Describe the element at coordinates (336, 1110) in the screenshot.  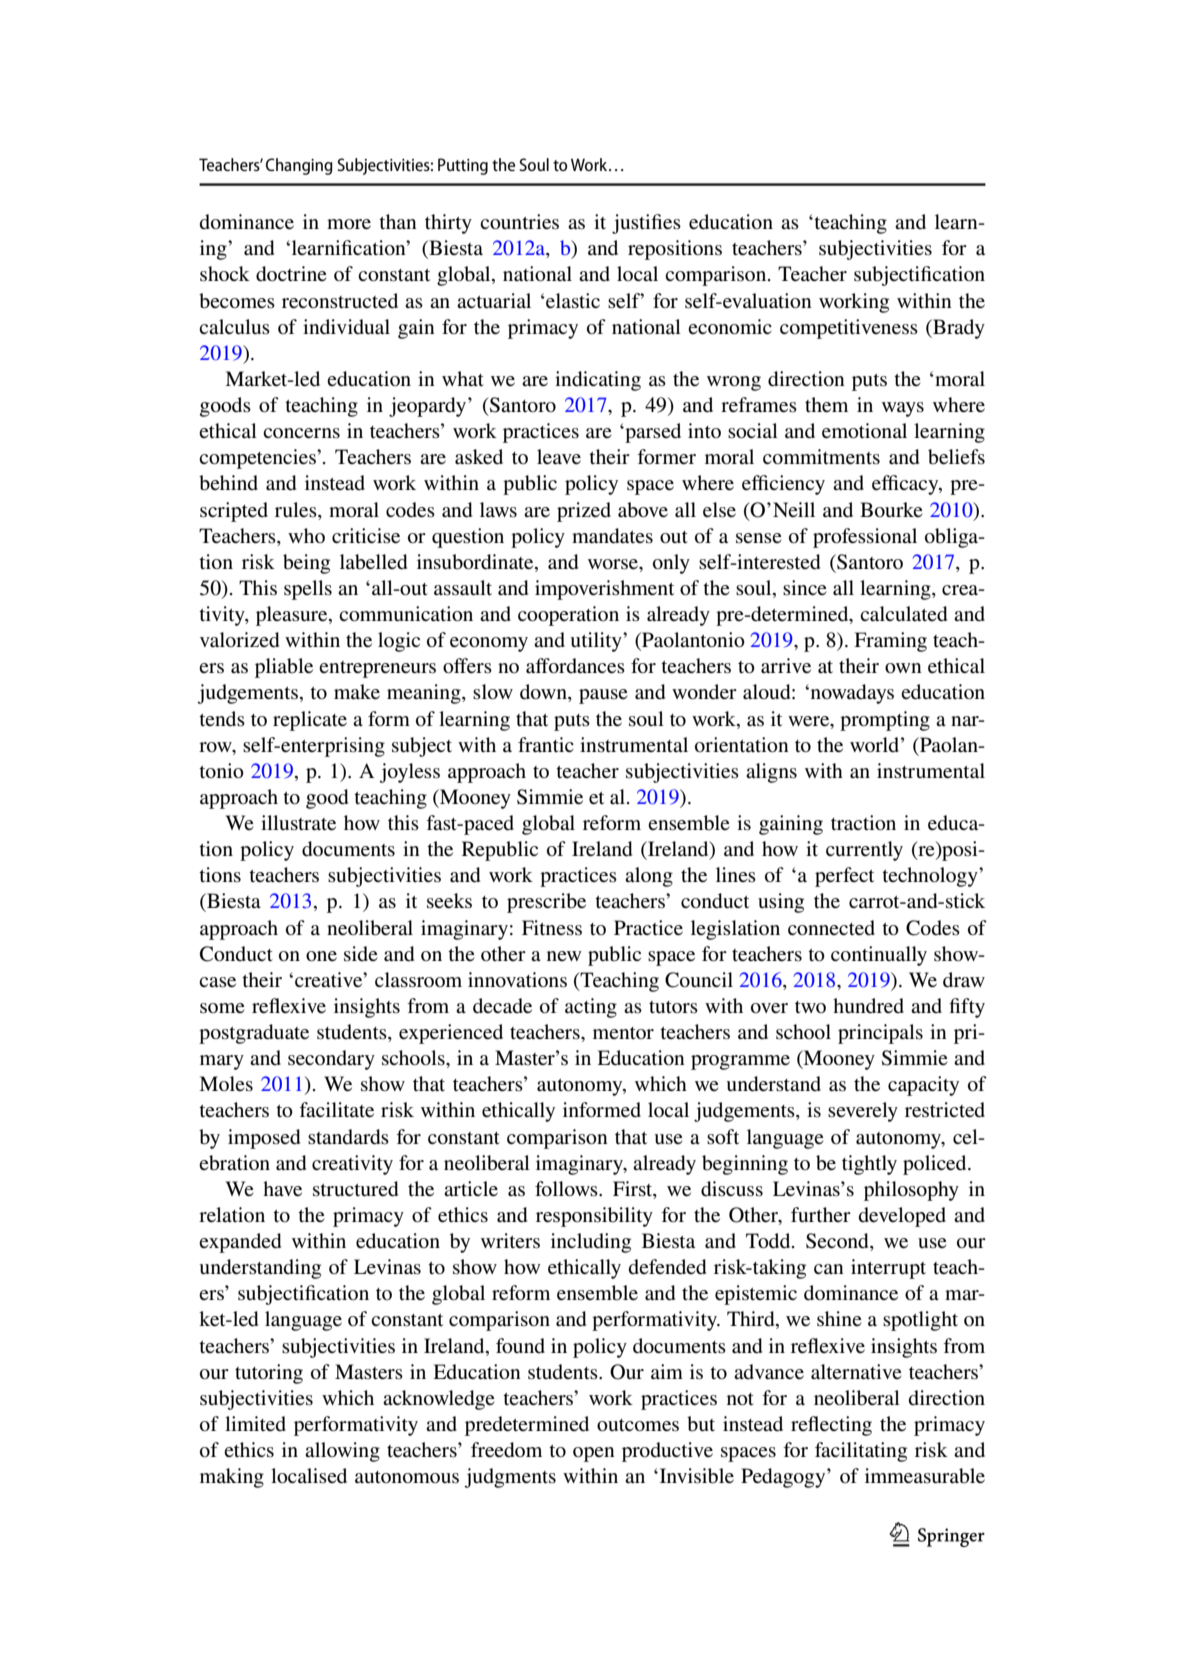
I see `facilitate` at that location.
